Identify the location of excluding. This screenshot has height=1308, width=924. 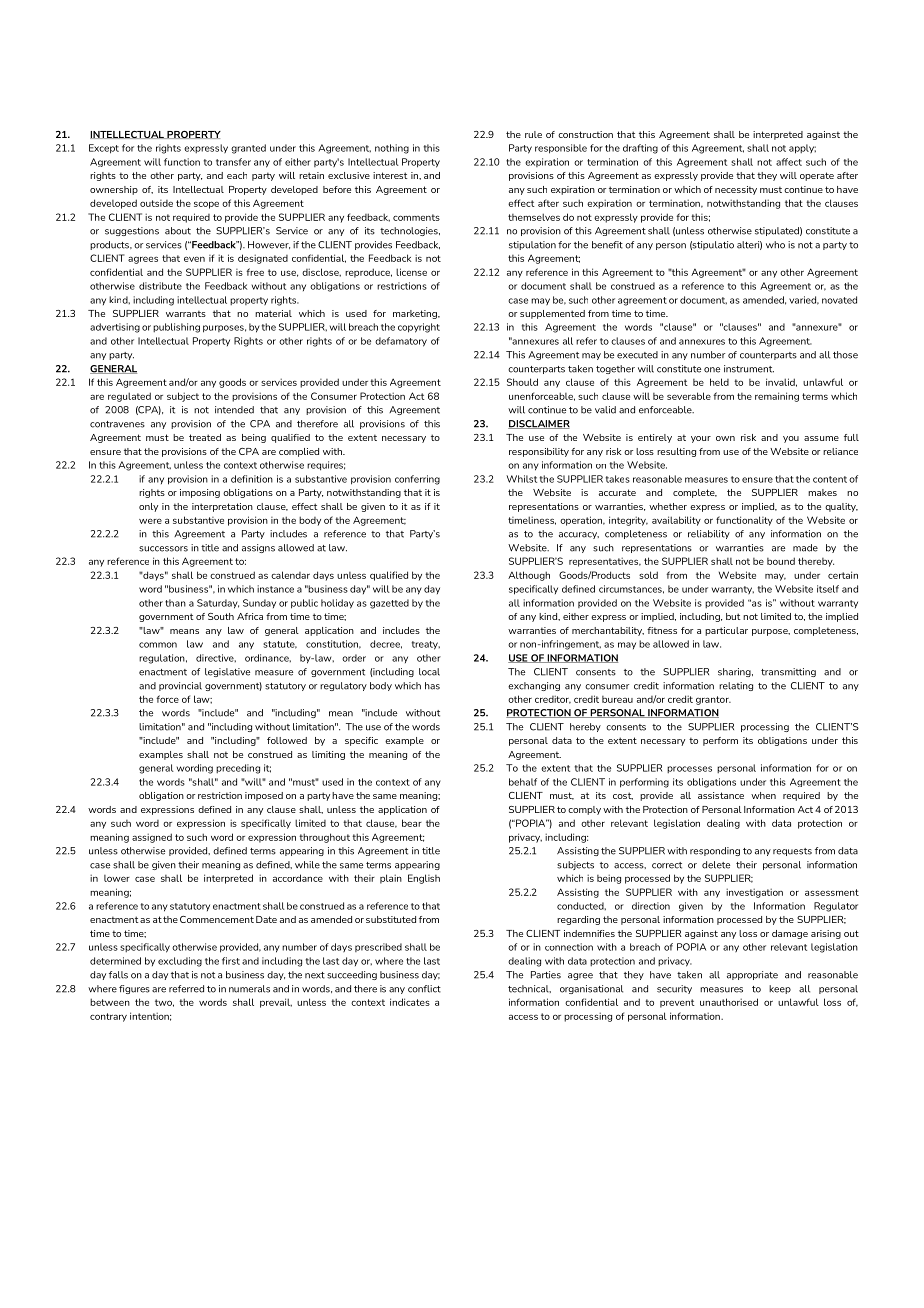
(180, 962).
